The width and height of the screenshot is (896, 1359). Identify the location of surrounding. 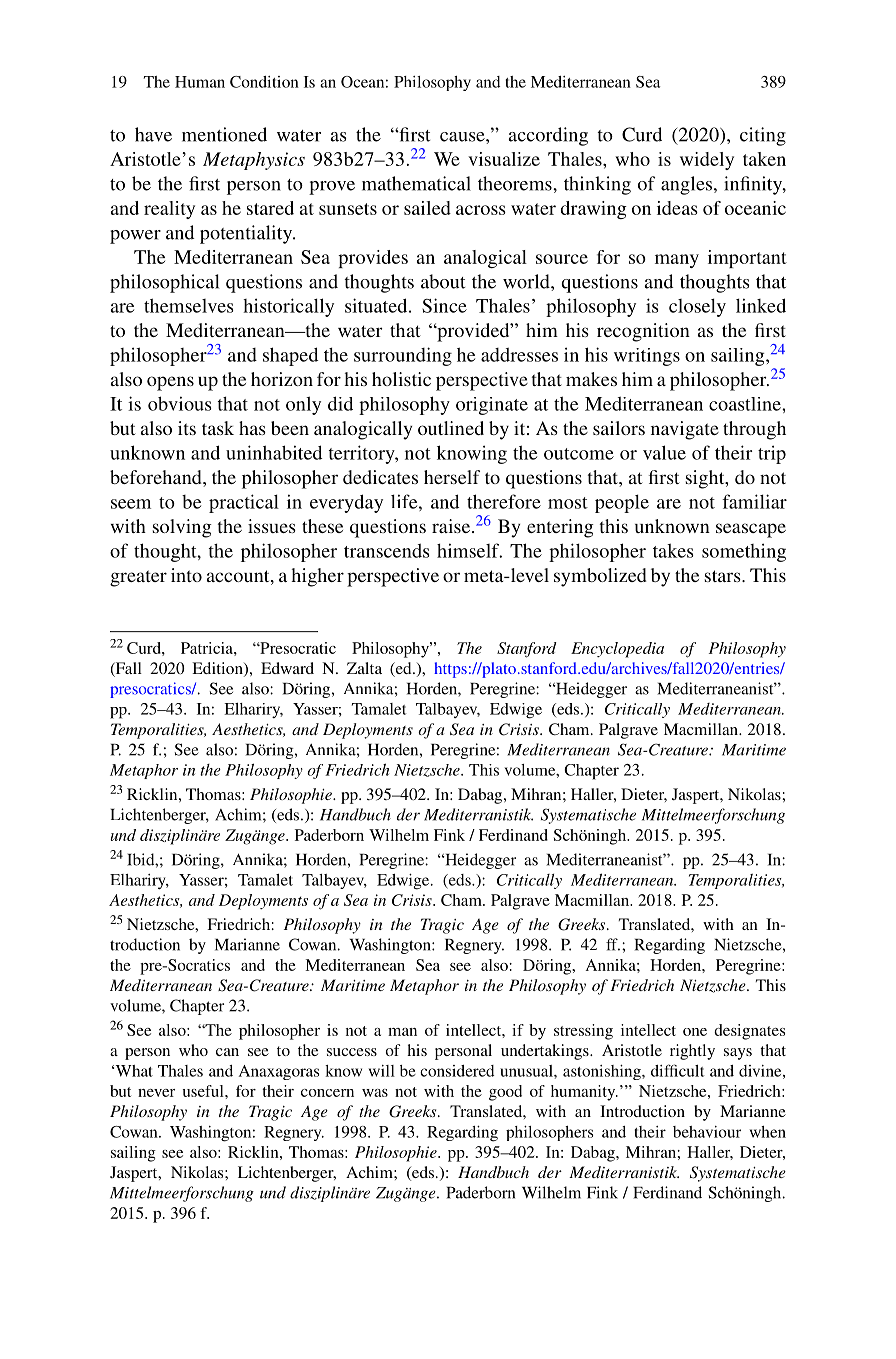
(403, 356).
